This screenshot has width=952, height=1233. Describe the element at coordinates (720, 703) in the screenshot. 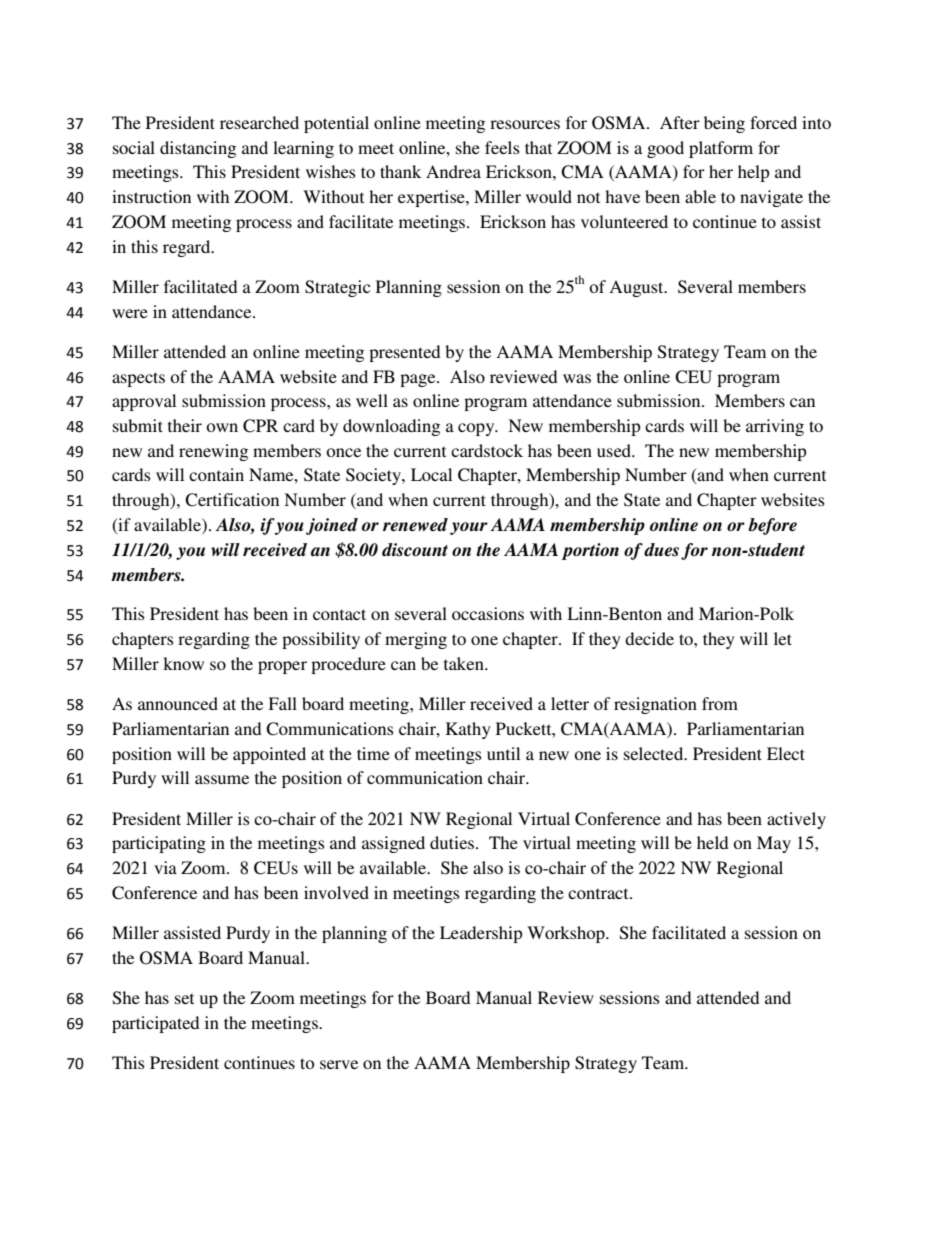

I see `from` at that location.
